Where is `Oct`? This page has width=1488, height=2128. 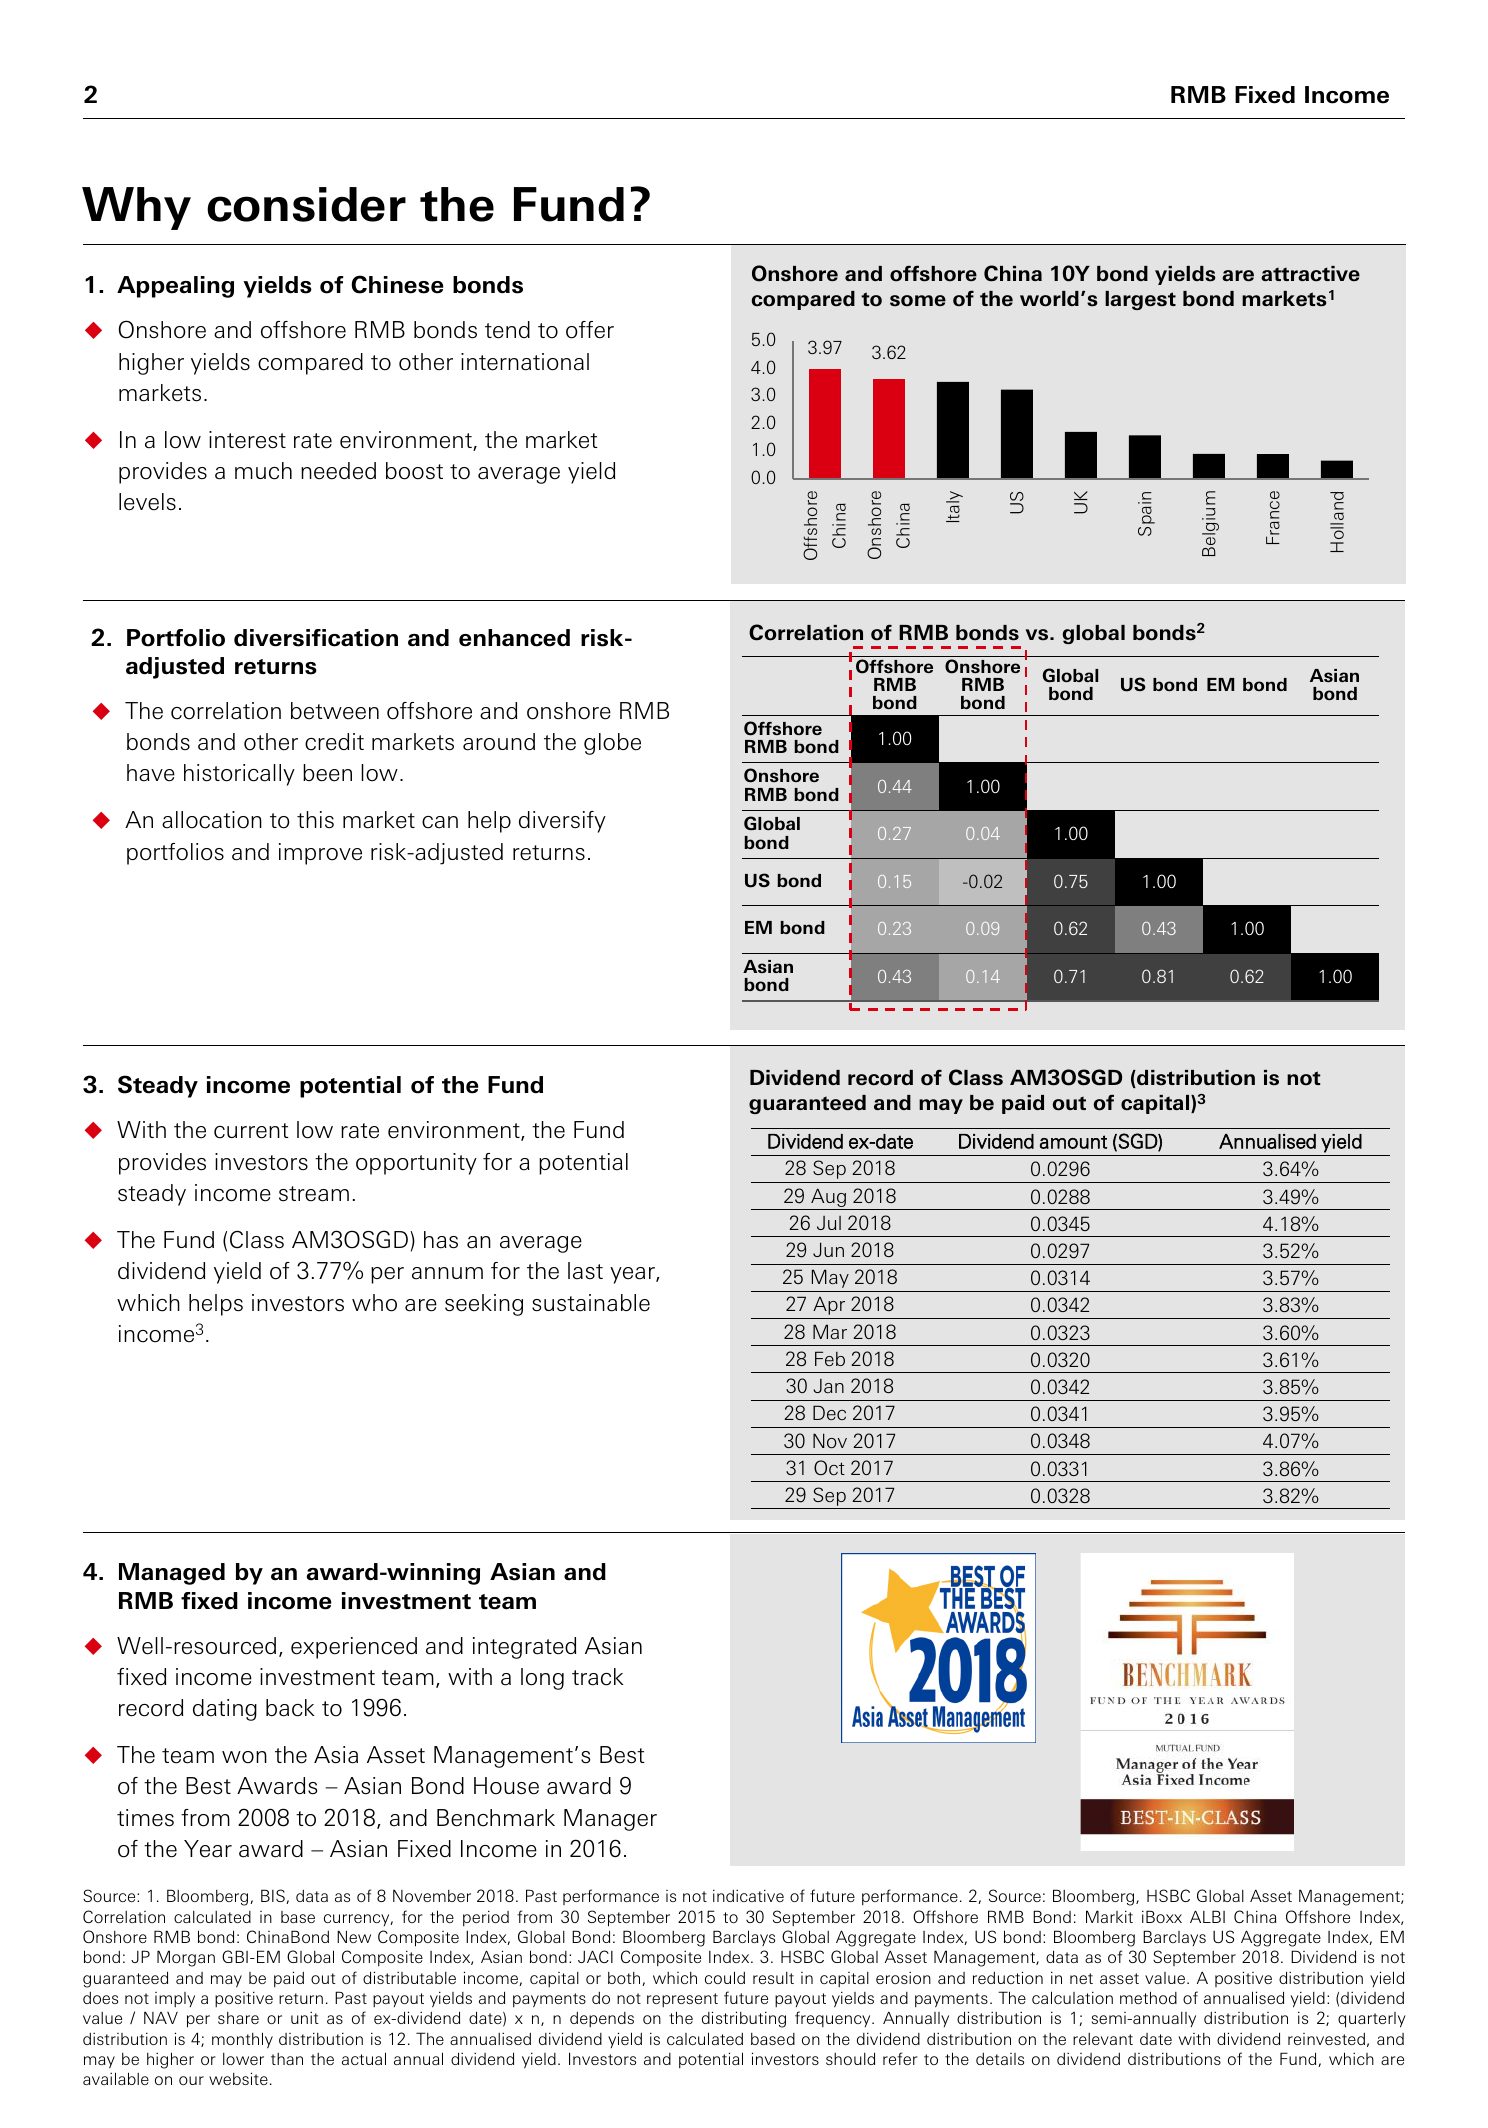 Oct is located at coordinates (829, 1467).
